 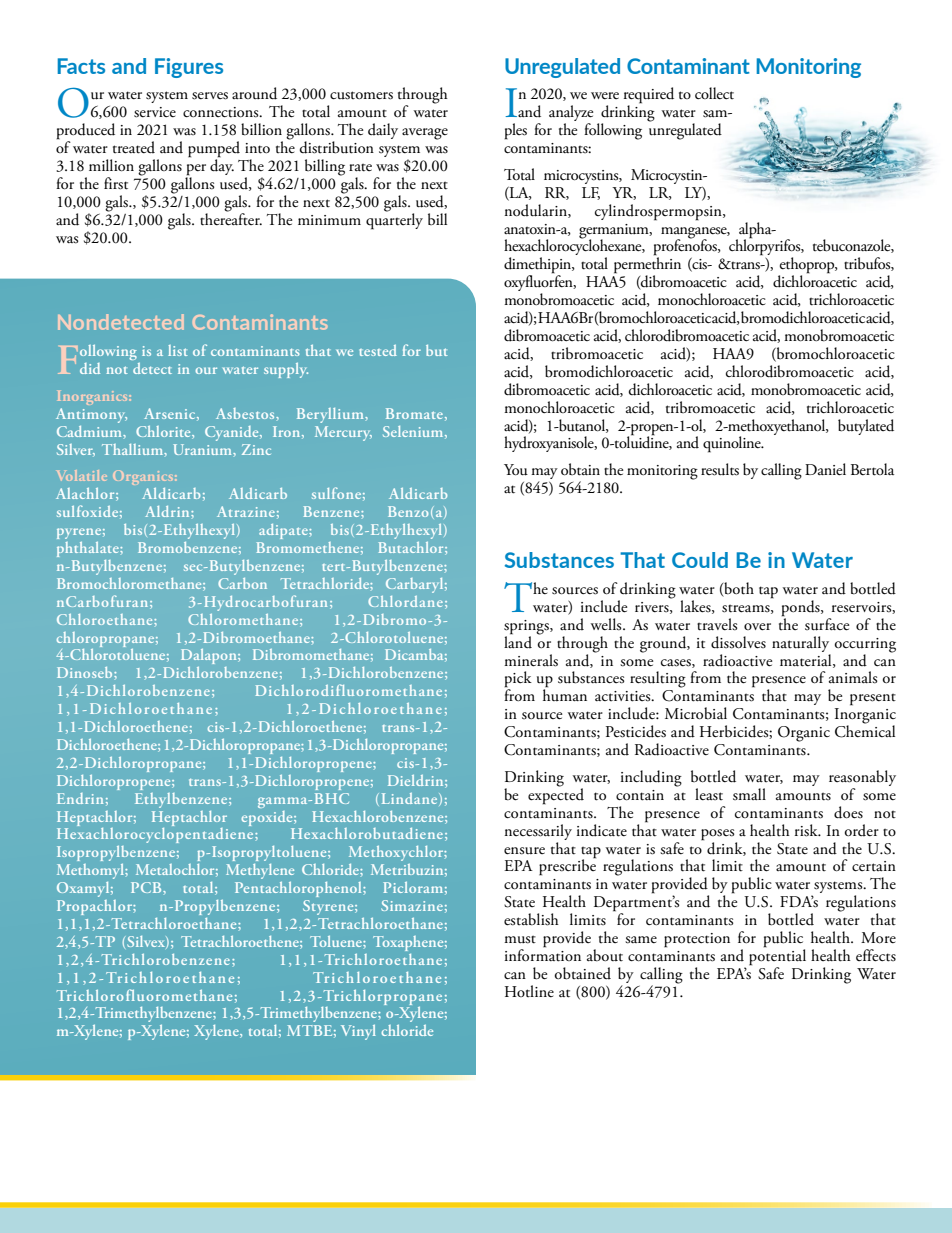 What do you see at coordinates (516, 470) in the screenshot?
I see `You` at bounding box center [516, 470].
